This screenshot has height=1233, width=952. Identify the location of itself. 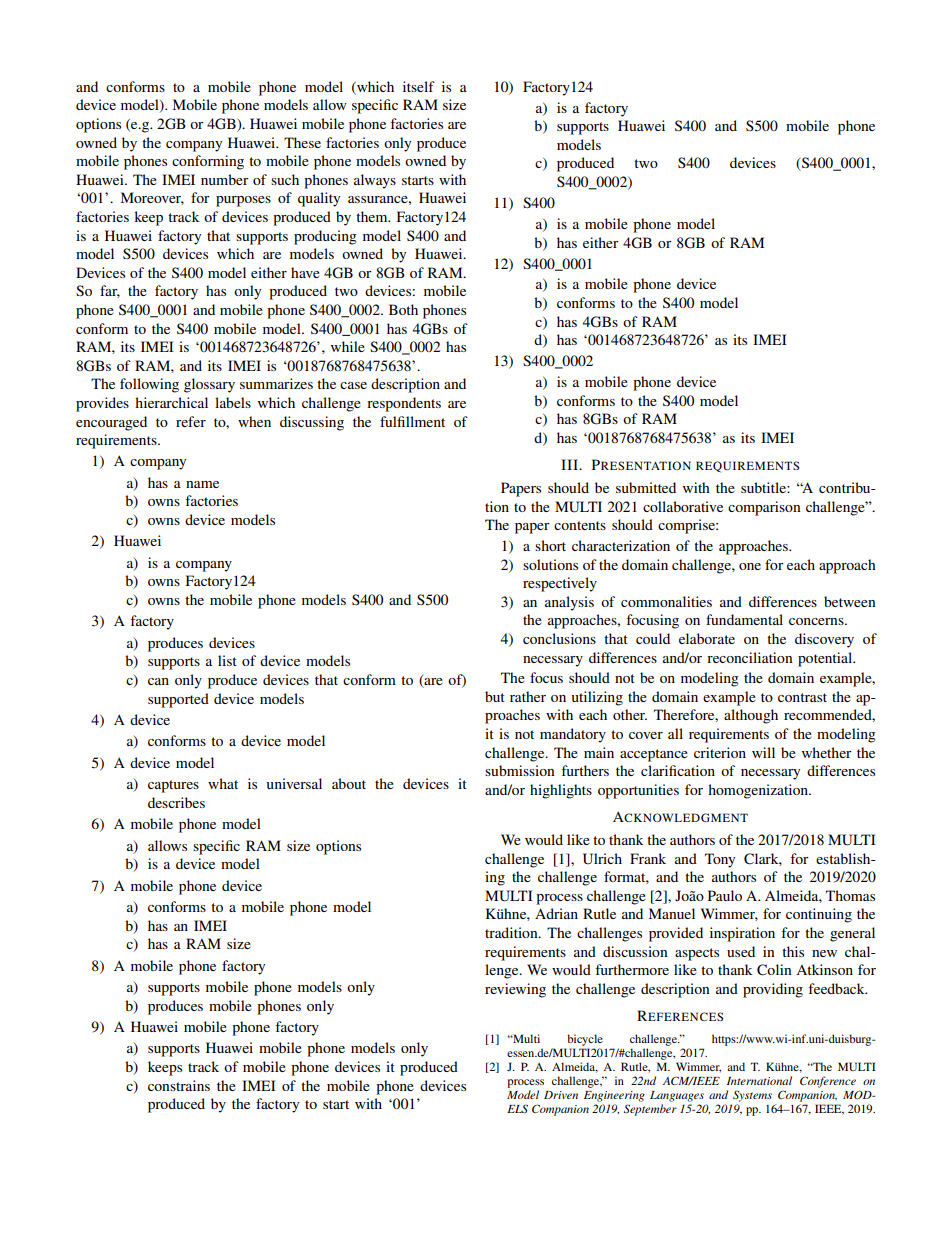
(419, 86).
